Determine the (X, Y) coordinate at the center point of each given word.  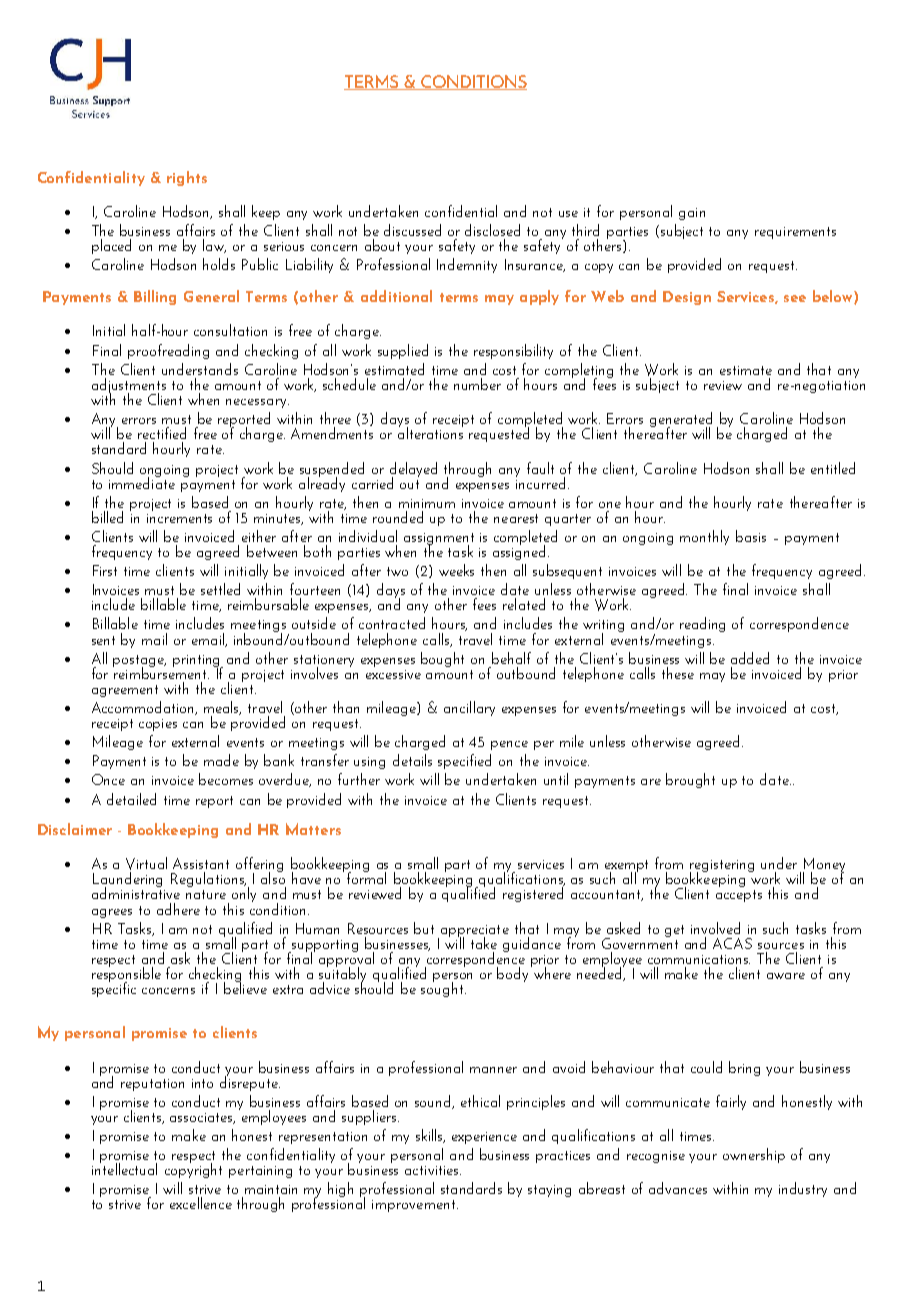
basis (751, 536)
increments (179, 518)
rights (187, 178)
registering (722, 867)
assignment (439, 540)
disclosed (492, 230)
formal (366, 877)
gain (692, 214)
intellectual (124, 1168)
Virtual (146, 863)
